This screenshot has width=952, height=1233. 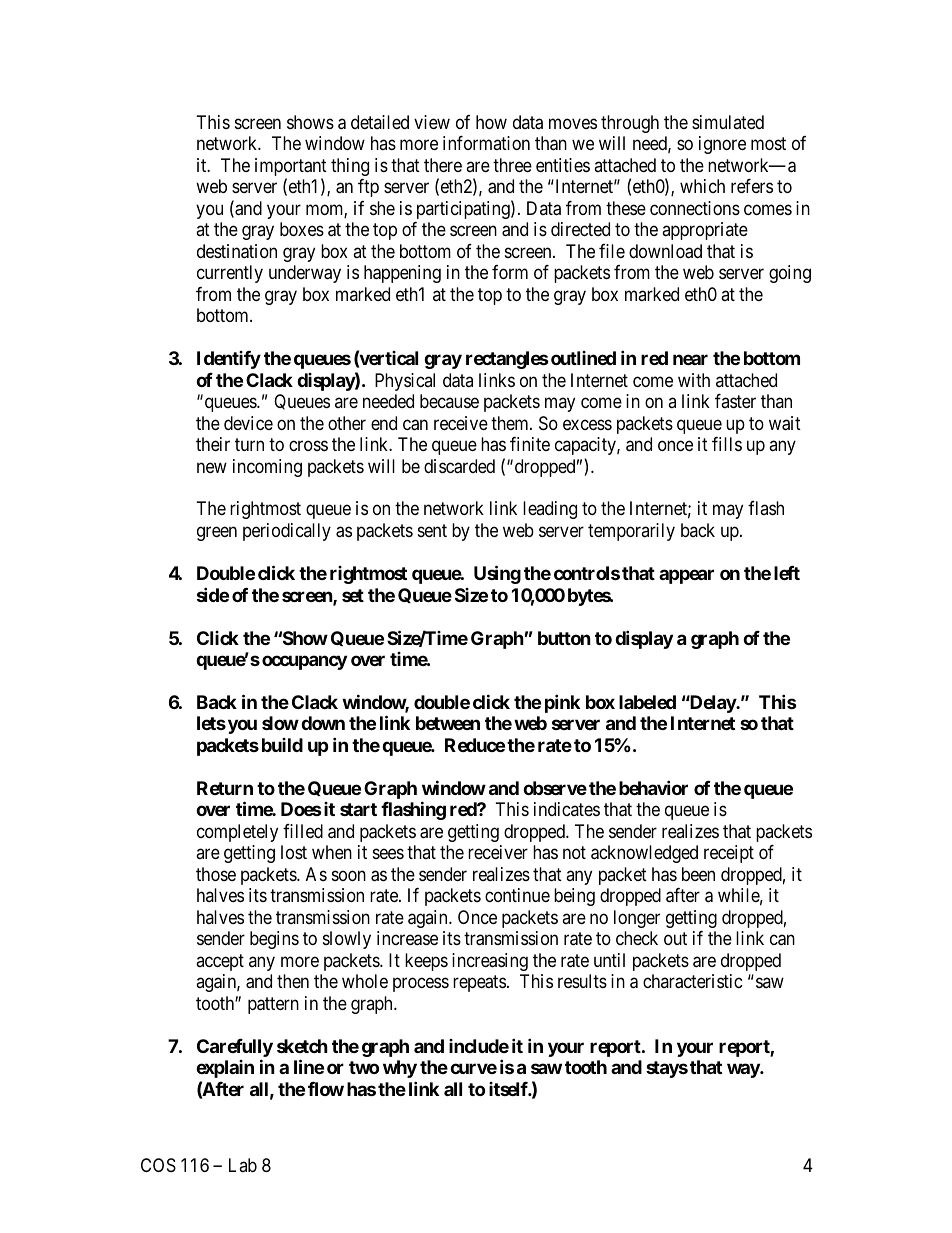 What do you see at coordinates (291, 168) in the screenshot?
I see `important` at bounding box center [291, 168].
